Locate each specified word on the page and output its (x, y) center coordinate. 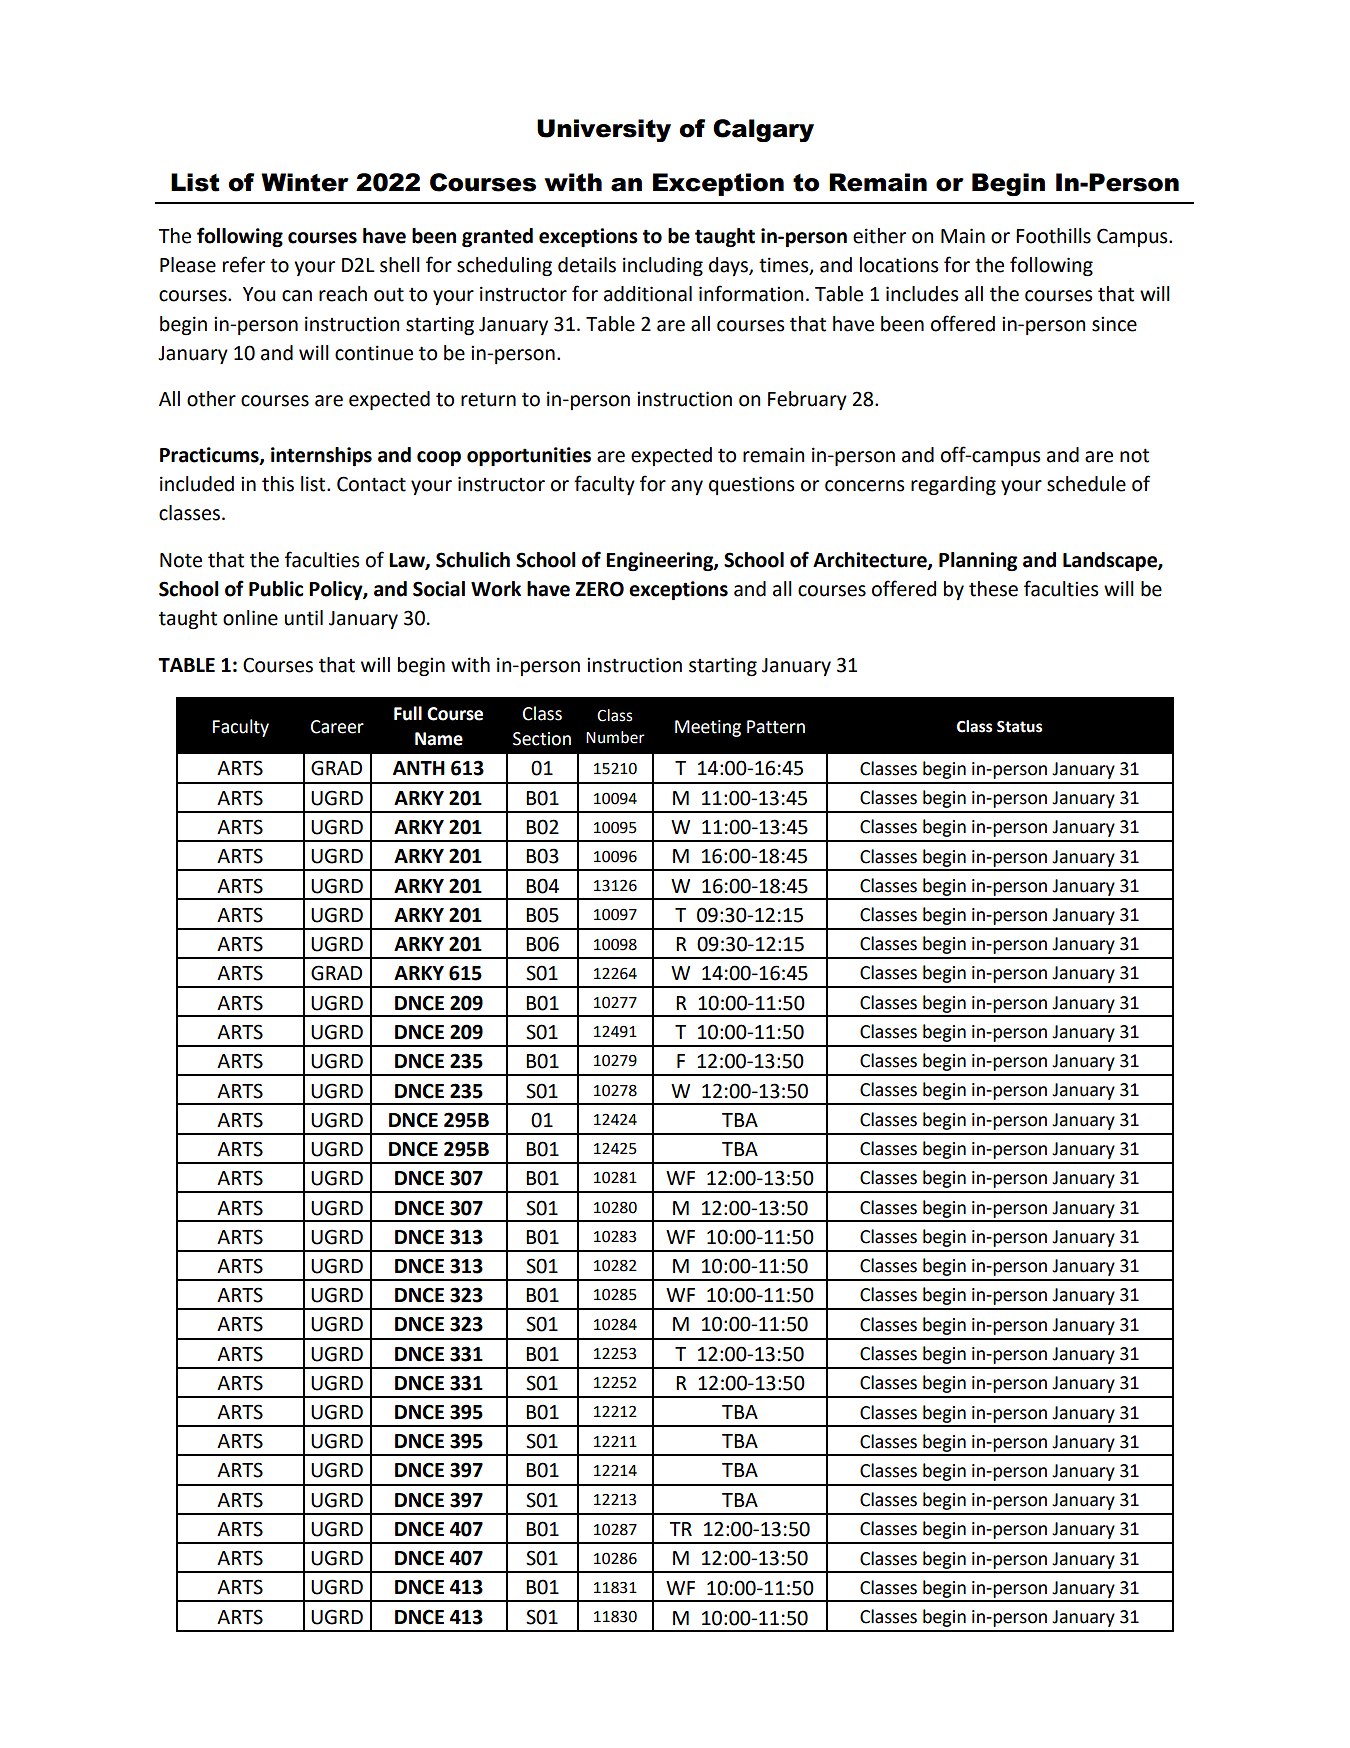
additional (648, 294)
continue (374, 353)
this (278, 484)
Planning (978, 561)
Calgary (763, 130)
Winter (305, 182)
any (687, 487)
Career (337, 727)
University (604, 130)
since (1114, 324)
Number (615, 737)
